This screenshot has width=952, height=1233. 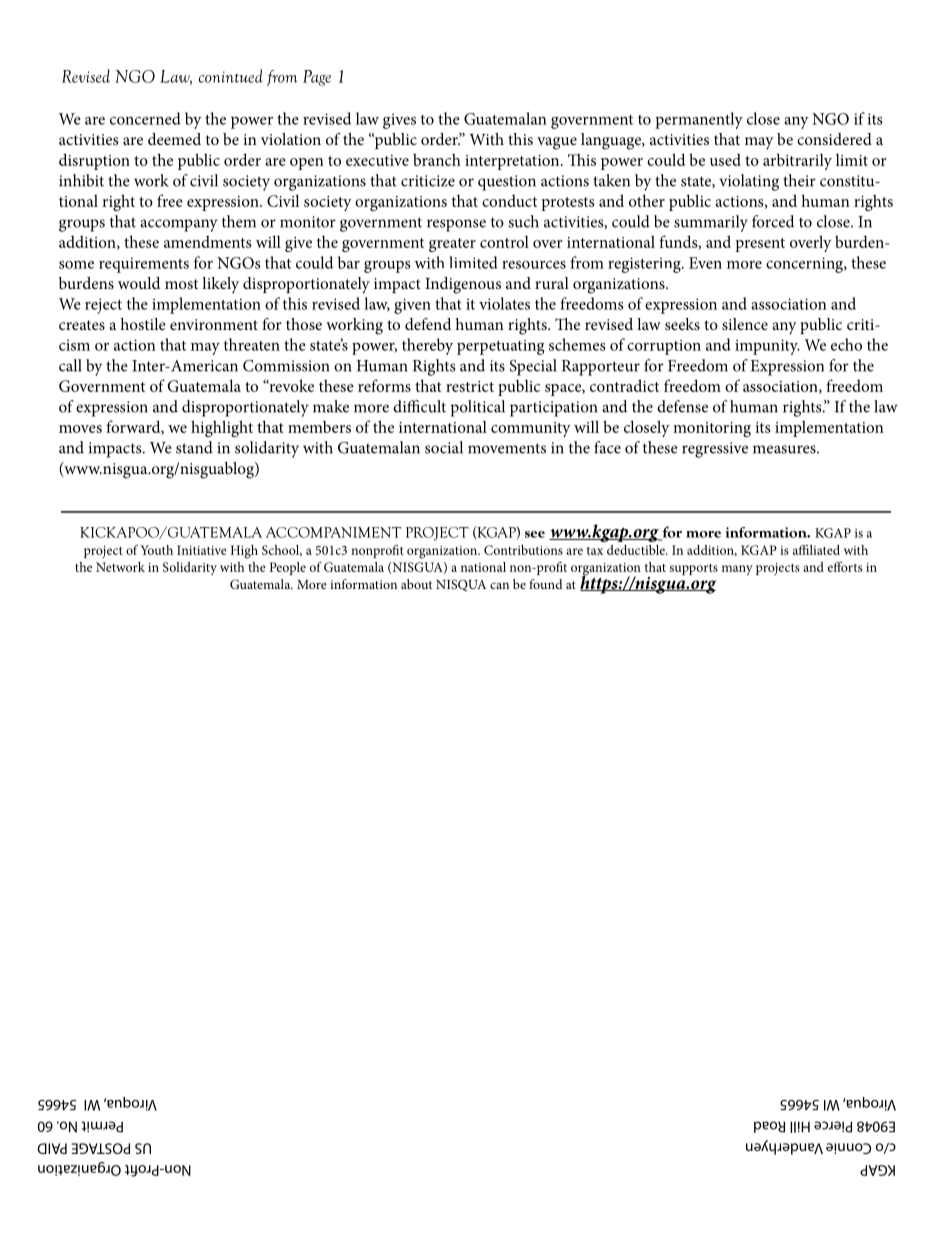 I want to click on social, so click(x=444, y=447).
